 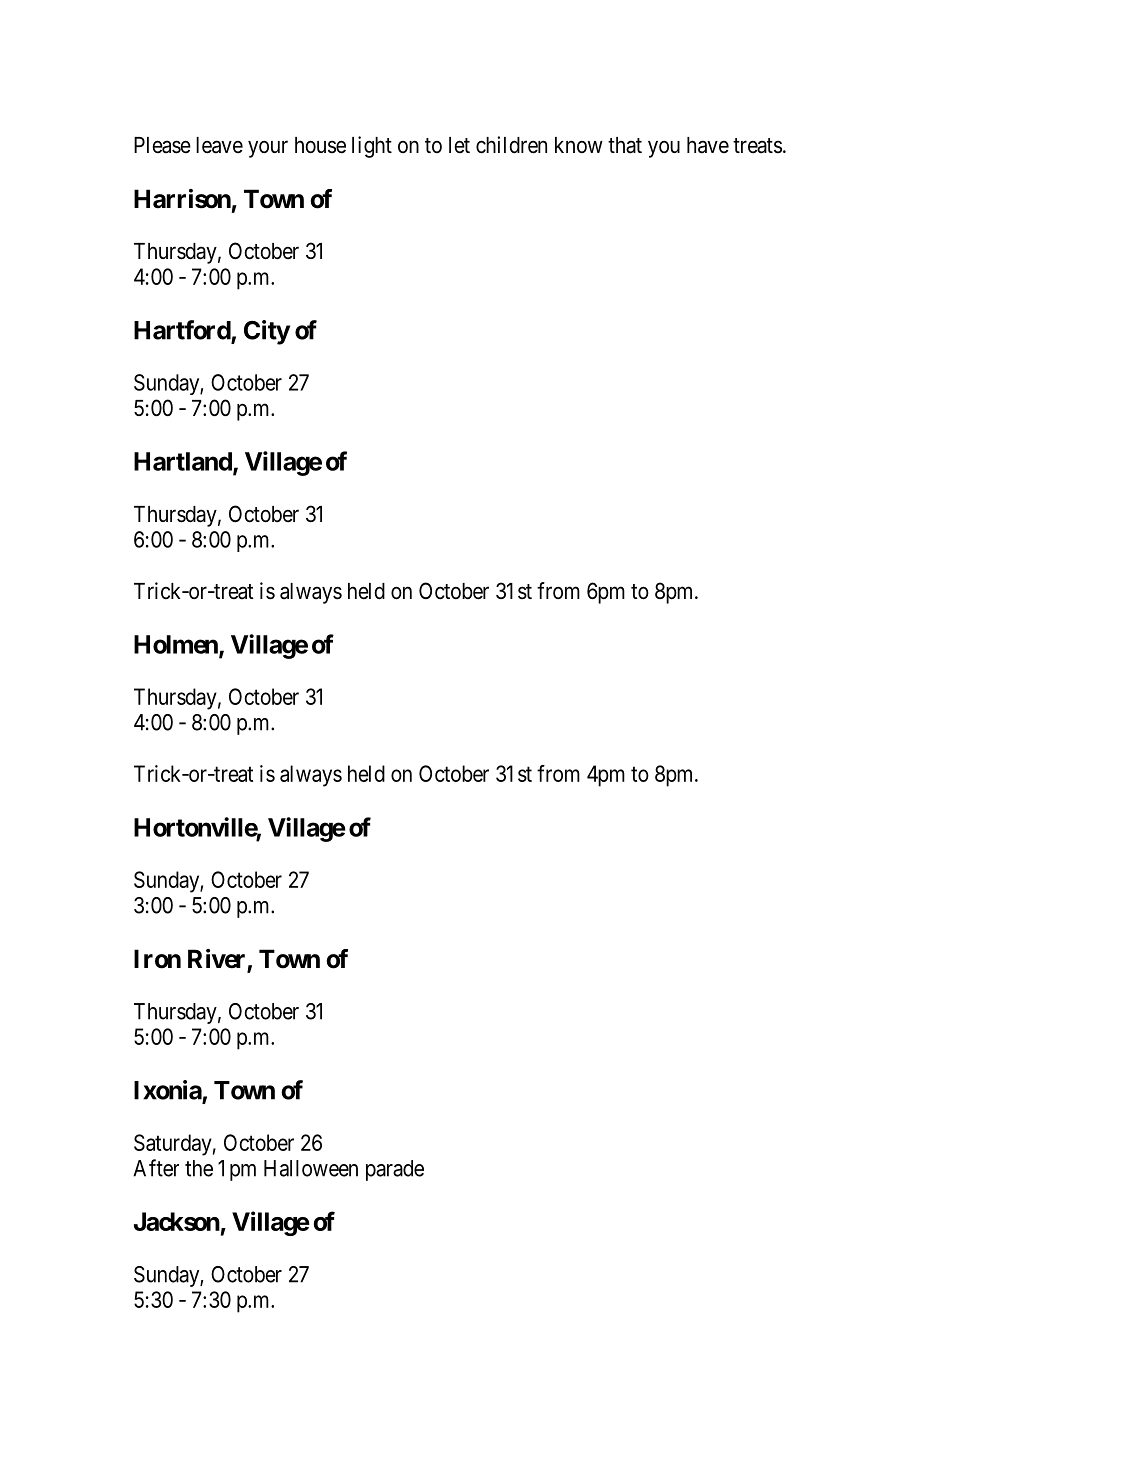 What do you see at coordinates (219, 145) in the image?
I see `leave` at bounding box center [219, 145].
